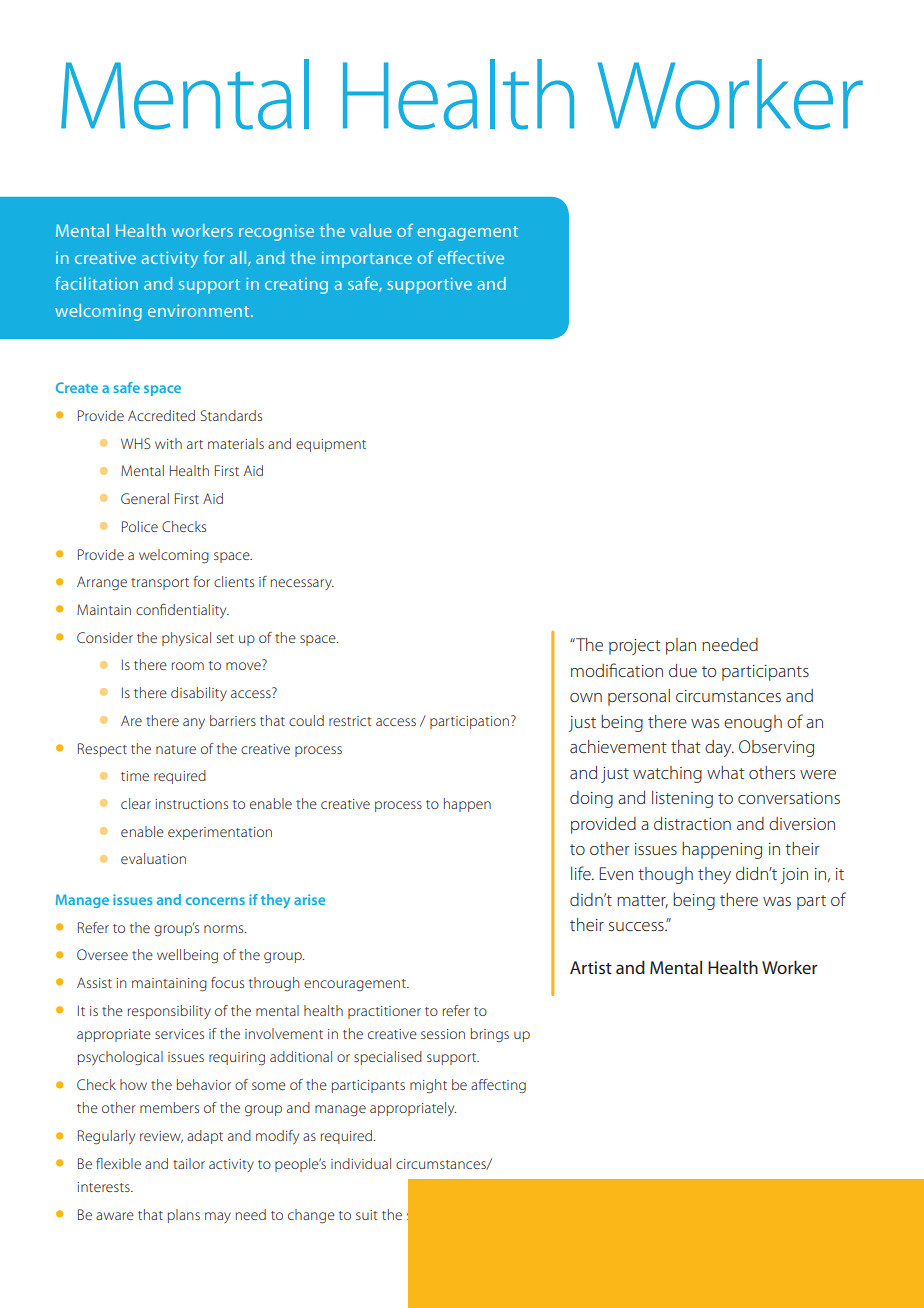  I want to click on any, so click(194, 723).
